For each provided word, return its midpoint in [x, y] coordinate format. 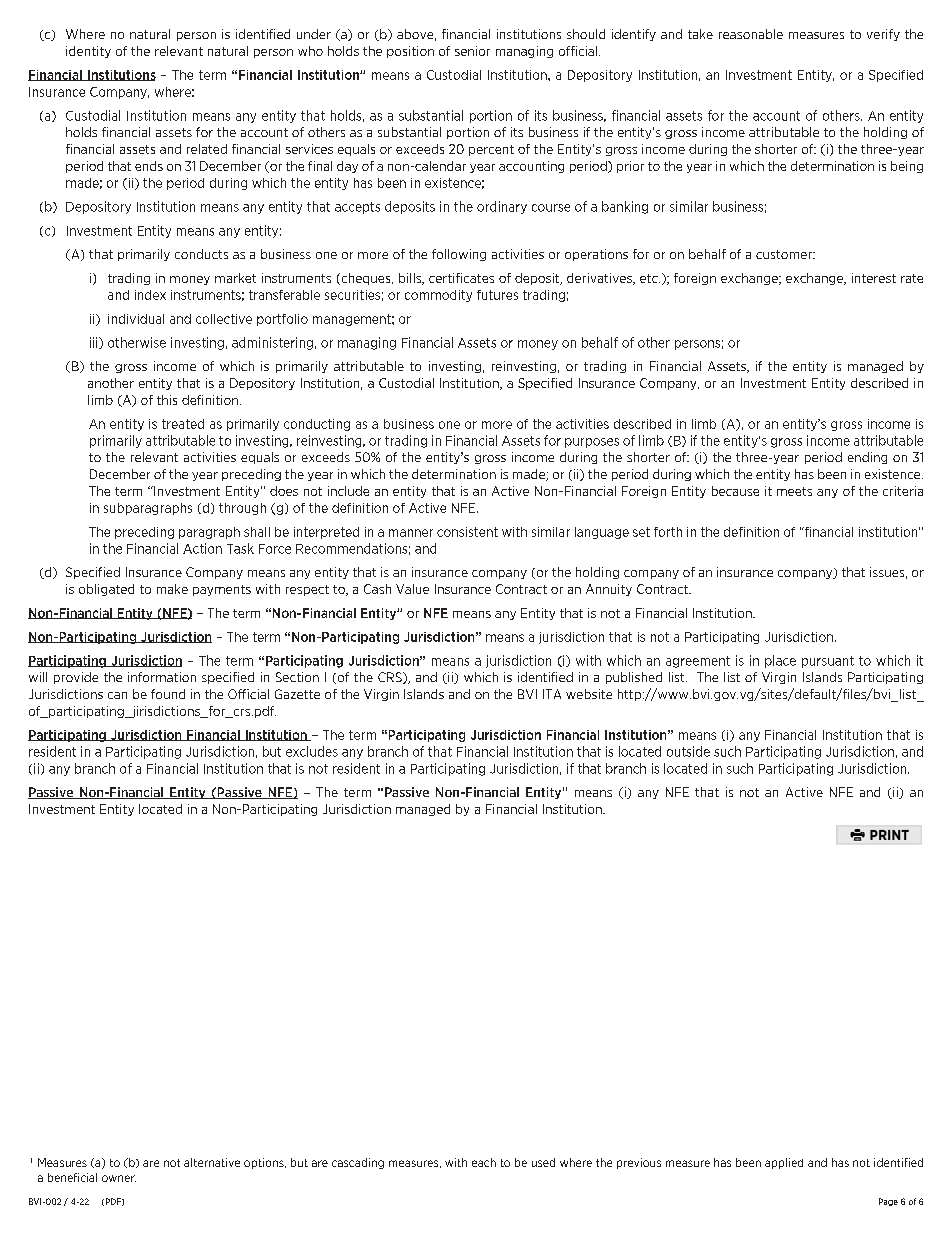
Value [412, 589]
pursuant [828, 662]
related [207, 149]
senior [472, 51]
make [172, 589]
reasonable [751, 34]
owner [119, 1178]
